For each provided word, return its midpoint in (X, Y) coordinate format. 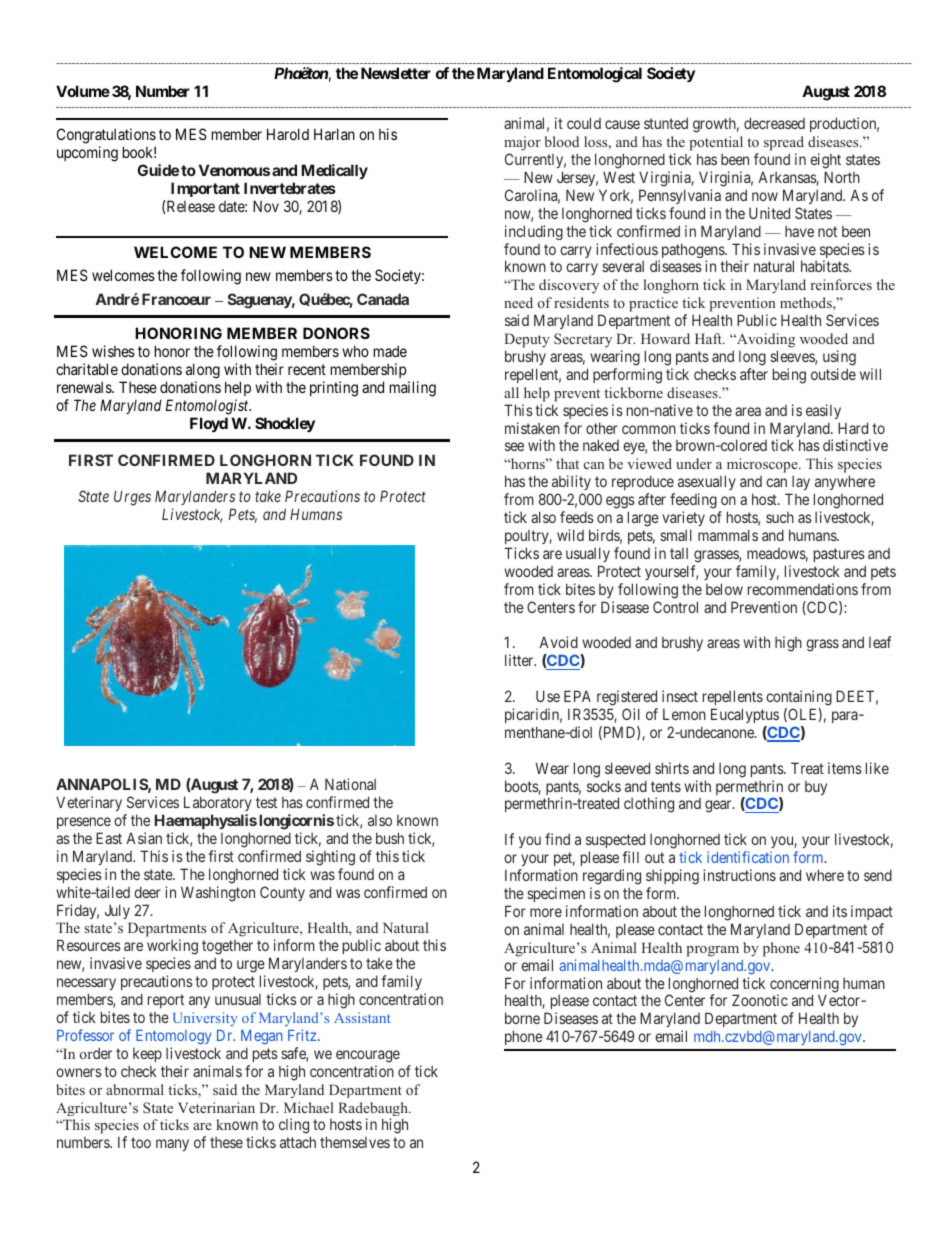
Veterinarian (216, 1107)
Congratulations (106, 136)
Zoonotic (760, 1000)
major (522, 143)
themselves (355, 1142)
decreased (774, 123)
